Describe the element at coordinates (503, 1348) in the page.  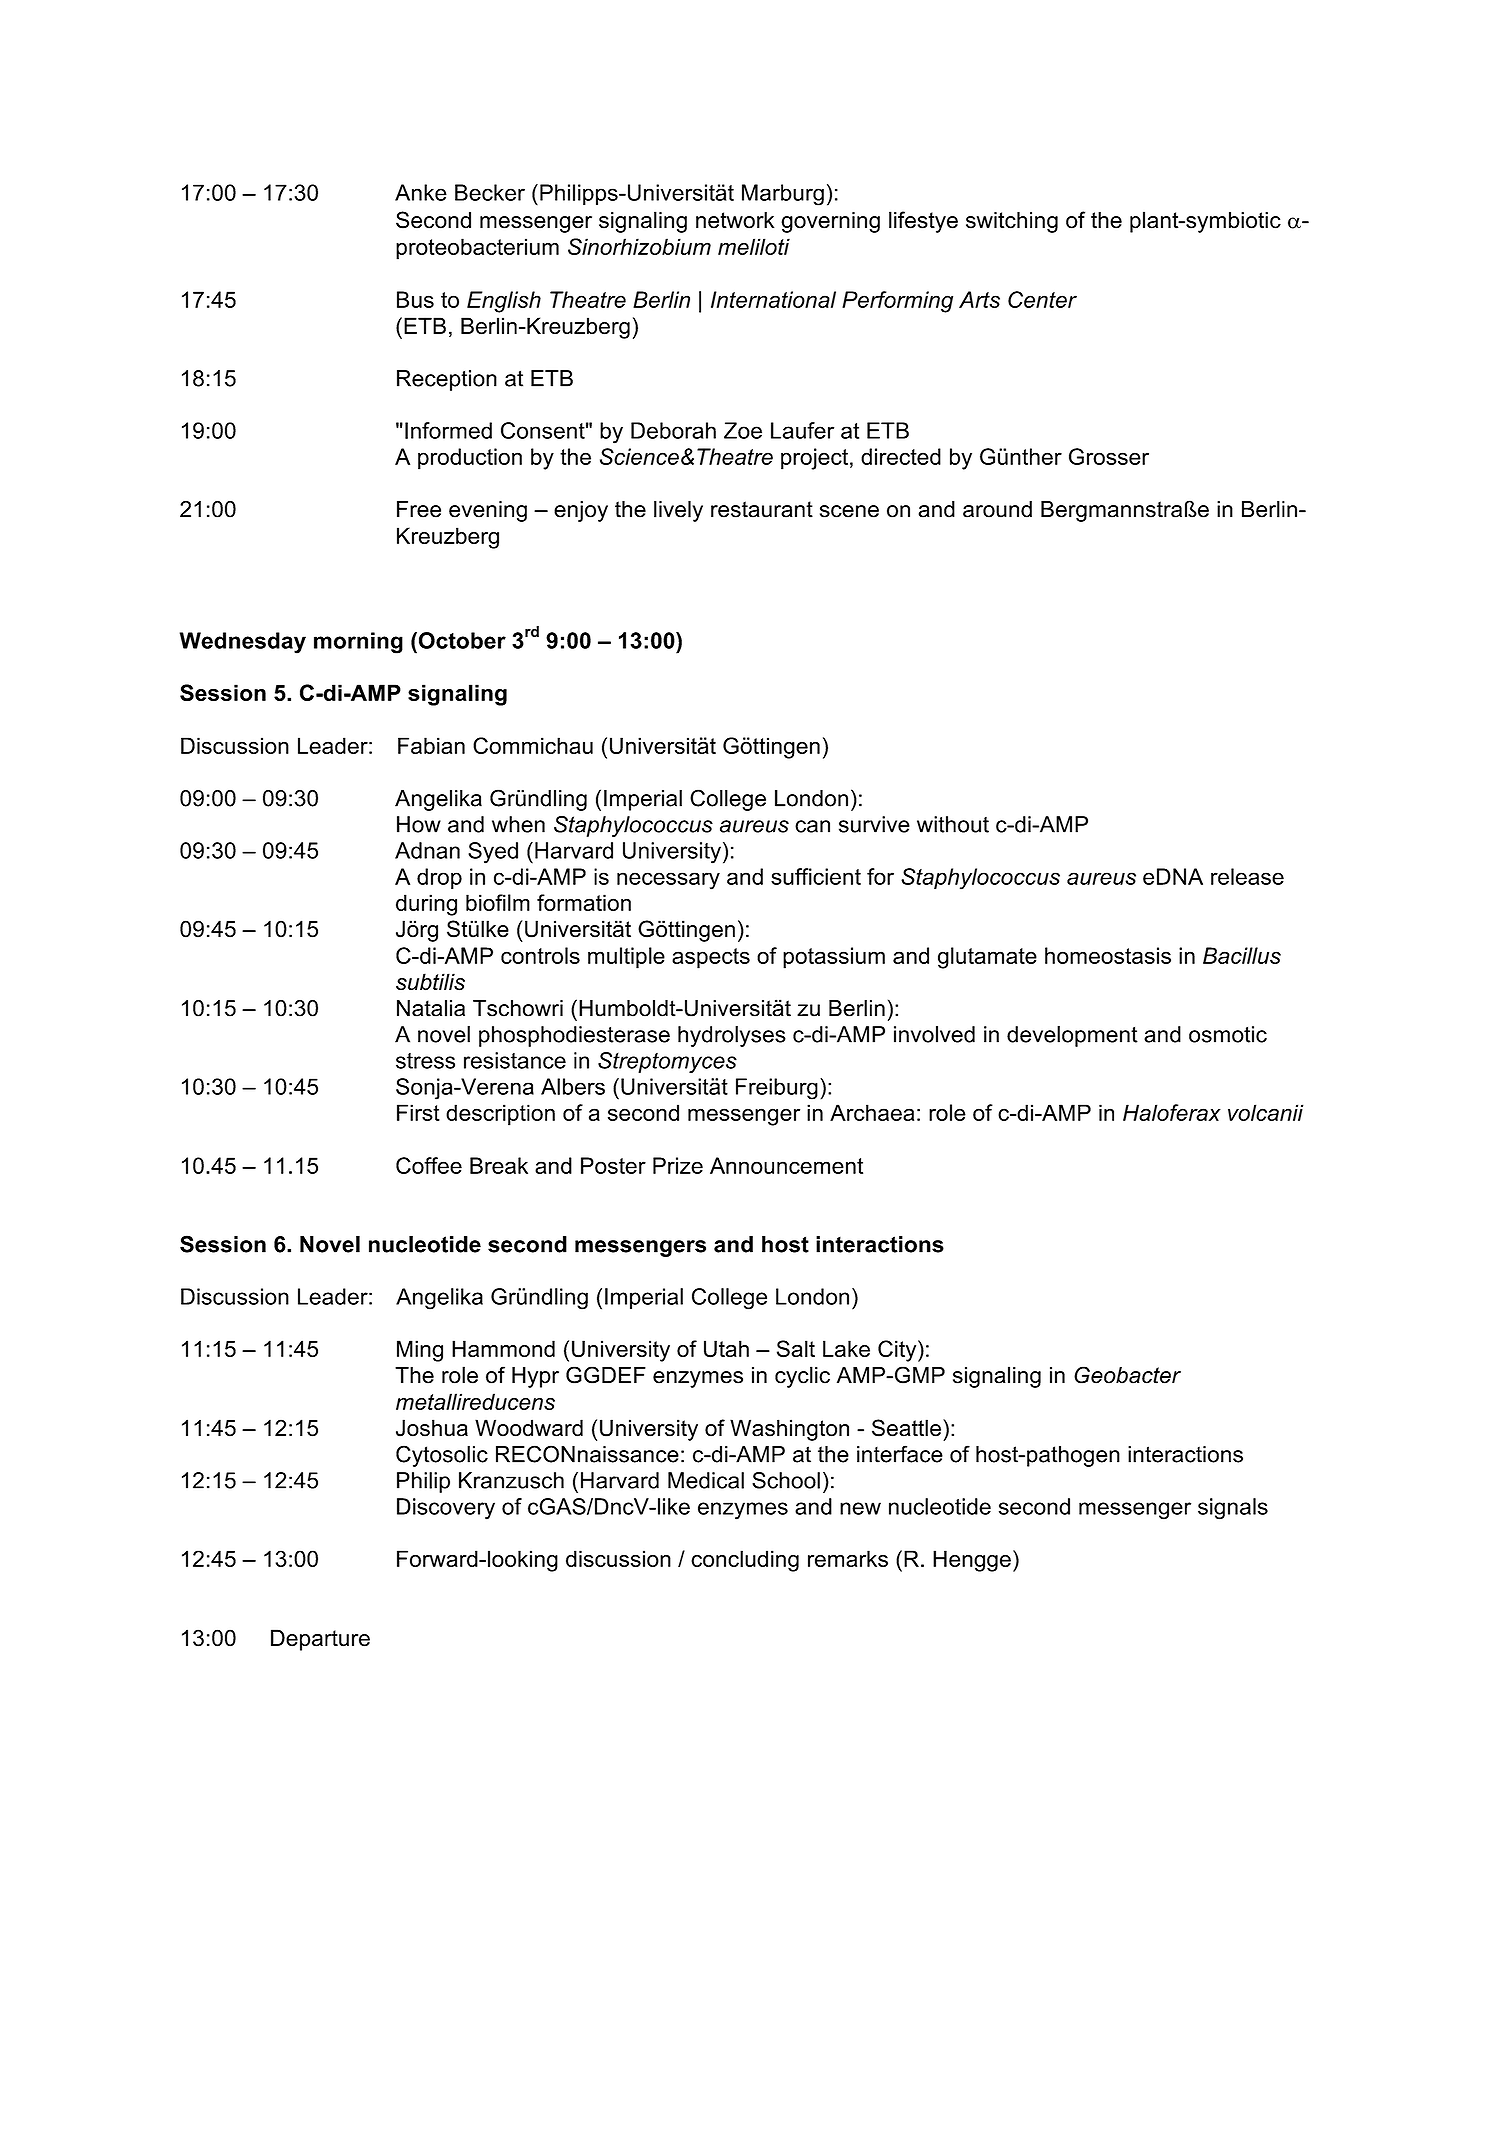
I see `Hammond` at that location.
